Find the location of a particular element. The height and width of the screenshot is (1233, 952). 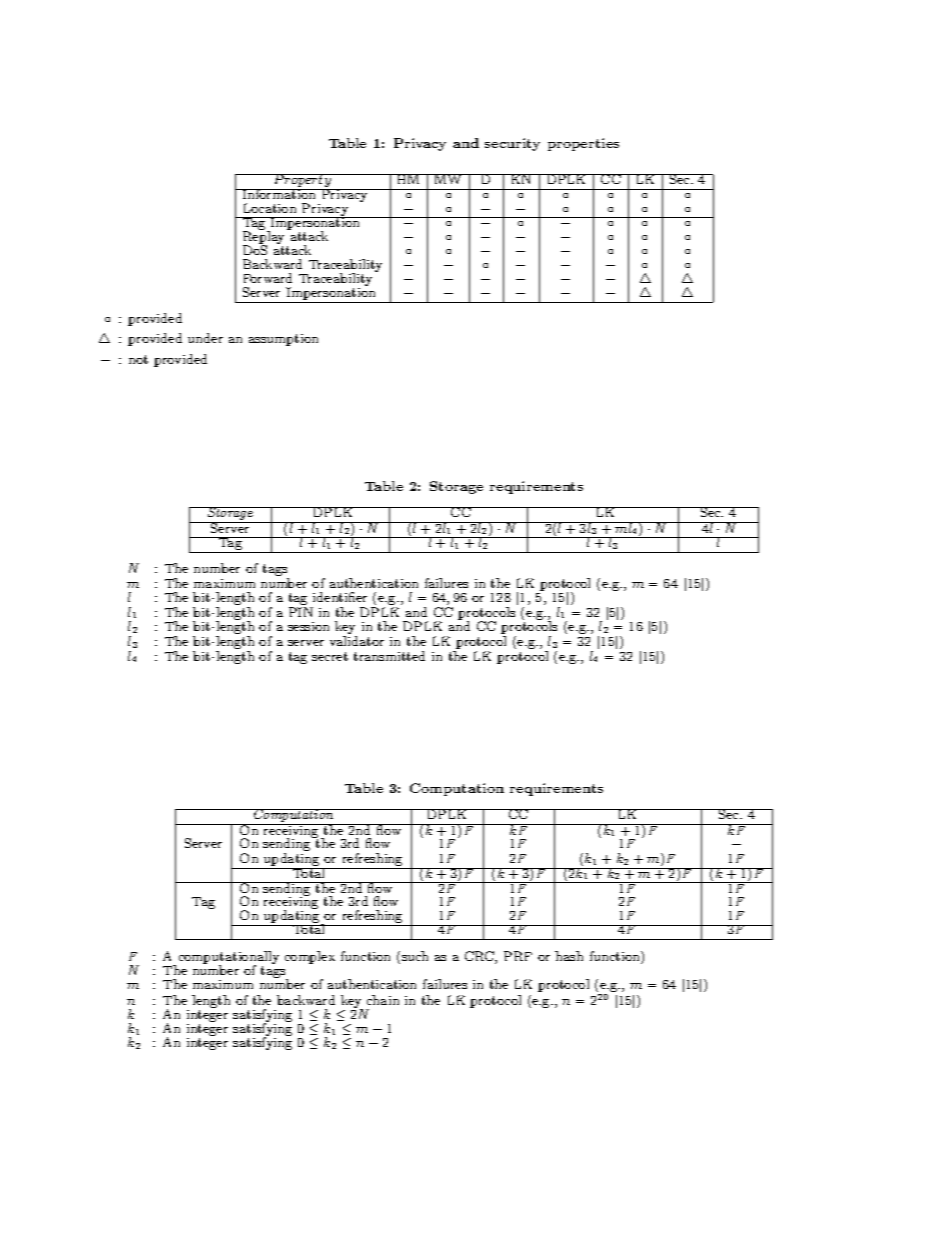

session is located at coordinates (308, 626).
